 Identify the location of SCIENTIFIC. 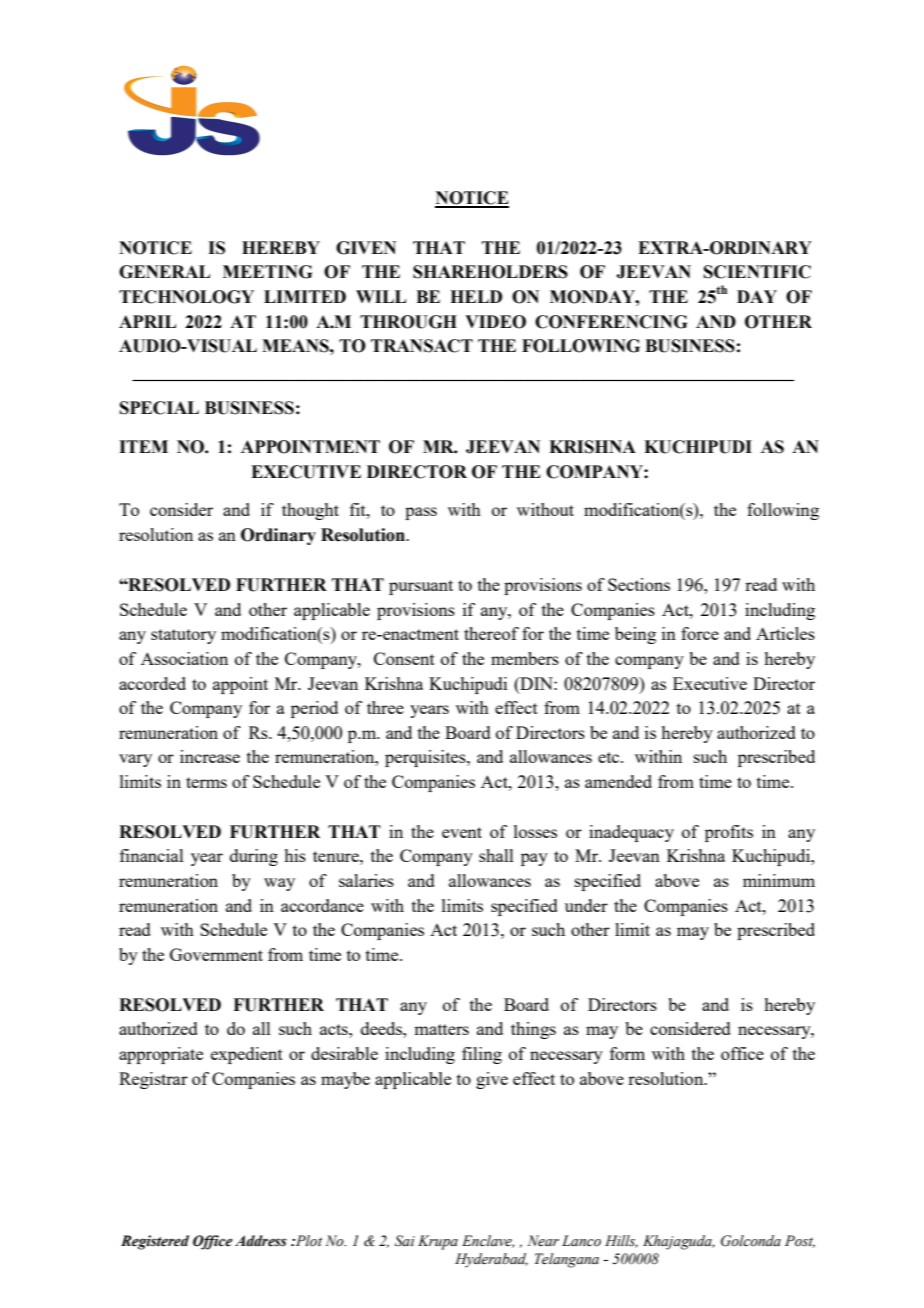
(757, 272).
